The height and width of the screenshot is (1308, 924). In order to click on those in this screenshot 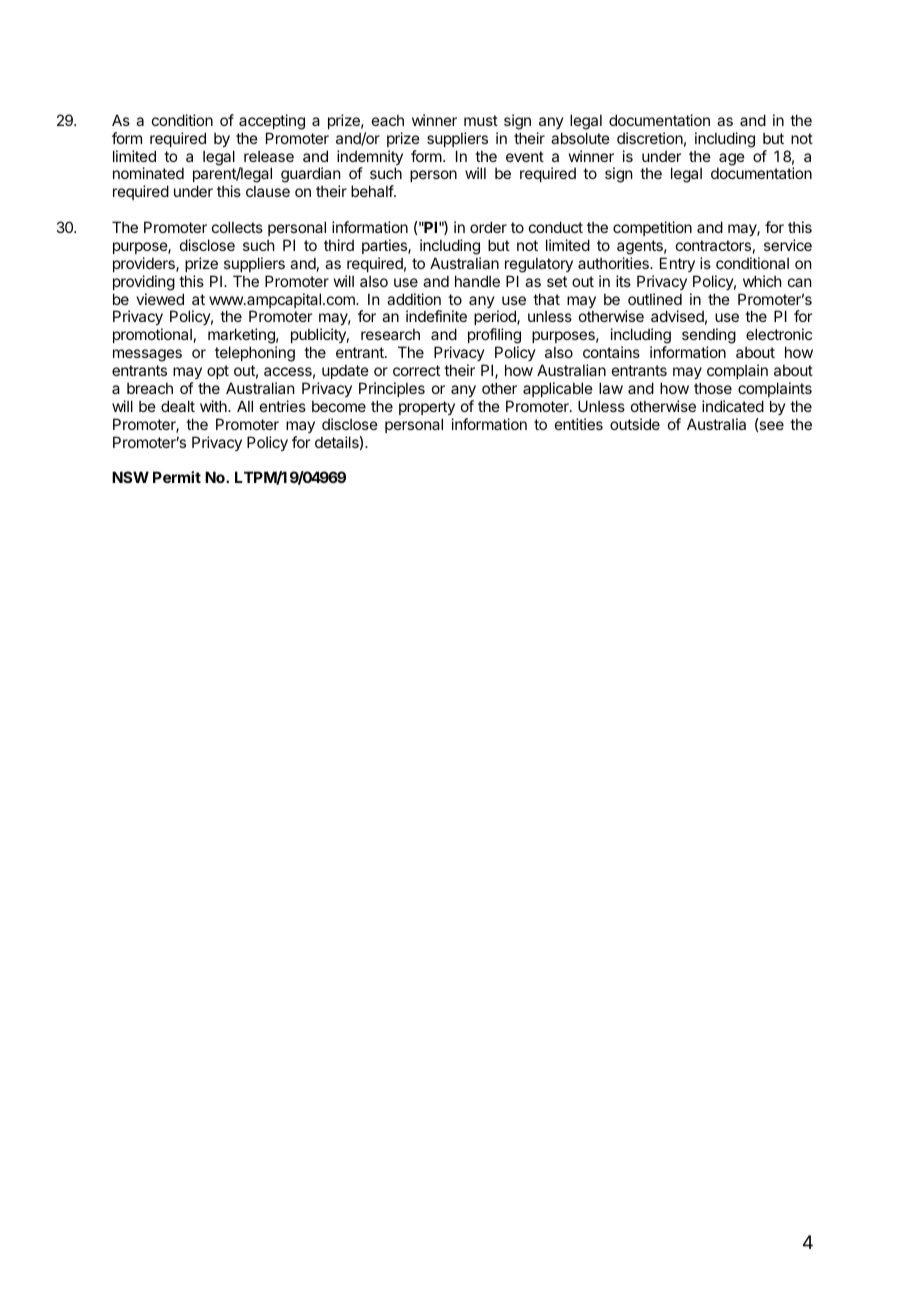, I will do `click(713, 388)`.
